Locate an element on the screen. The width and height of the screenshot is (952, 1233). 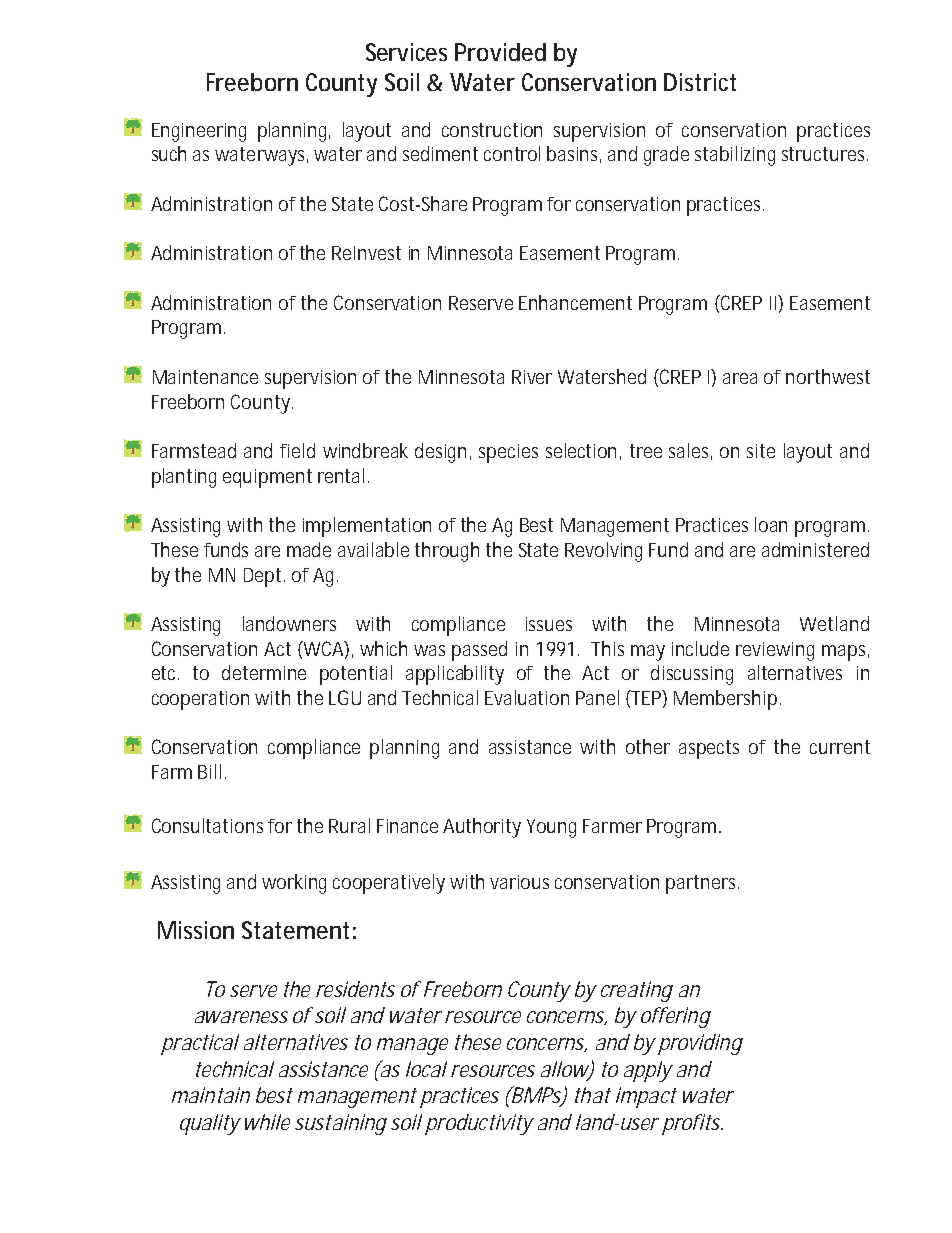
Dept is located at coordinates (264, 577).
